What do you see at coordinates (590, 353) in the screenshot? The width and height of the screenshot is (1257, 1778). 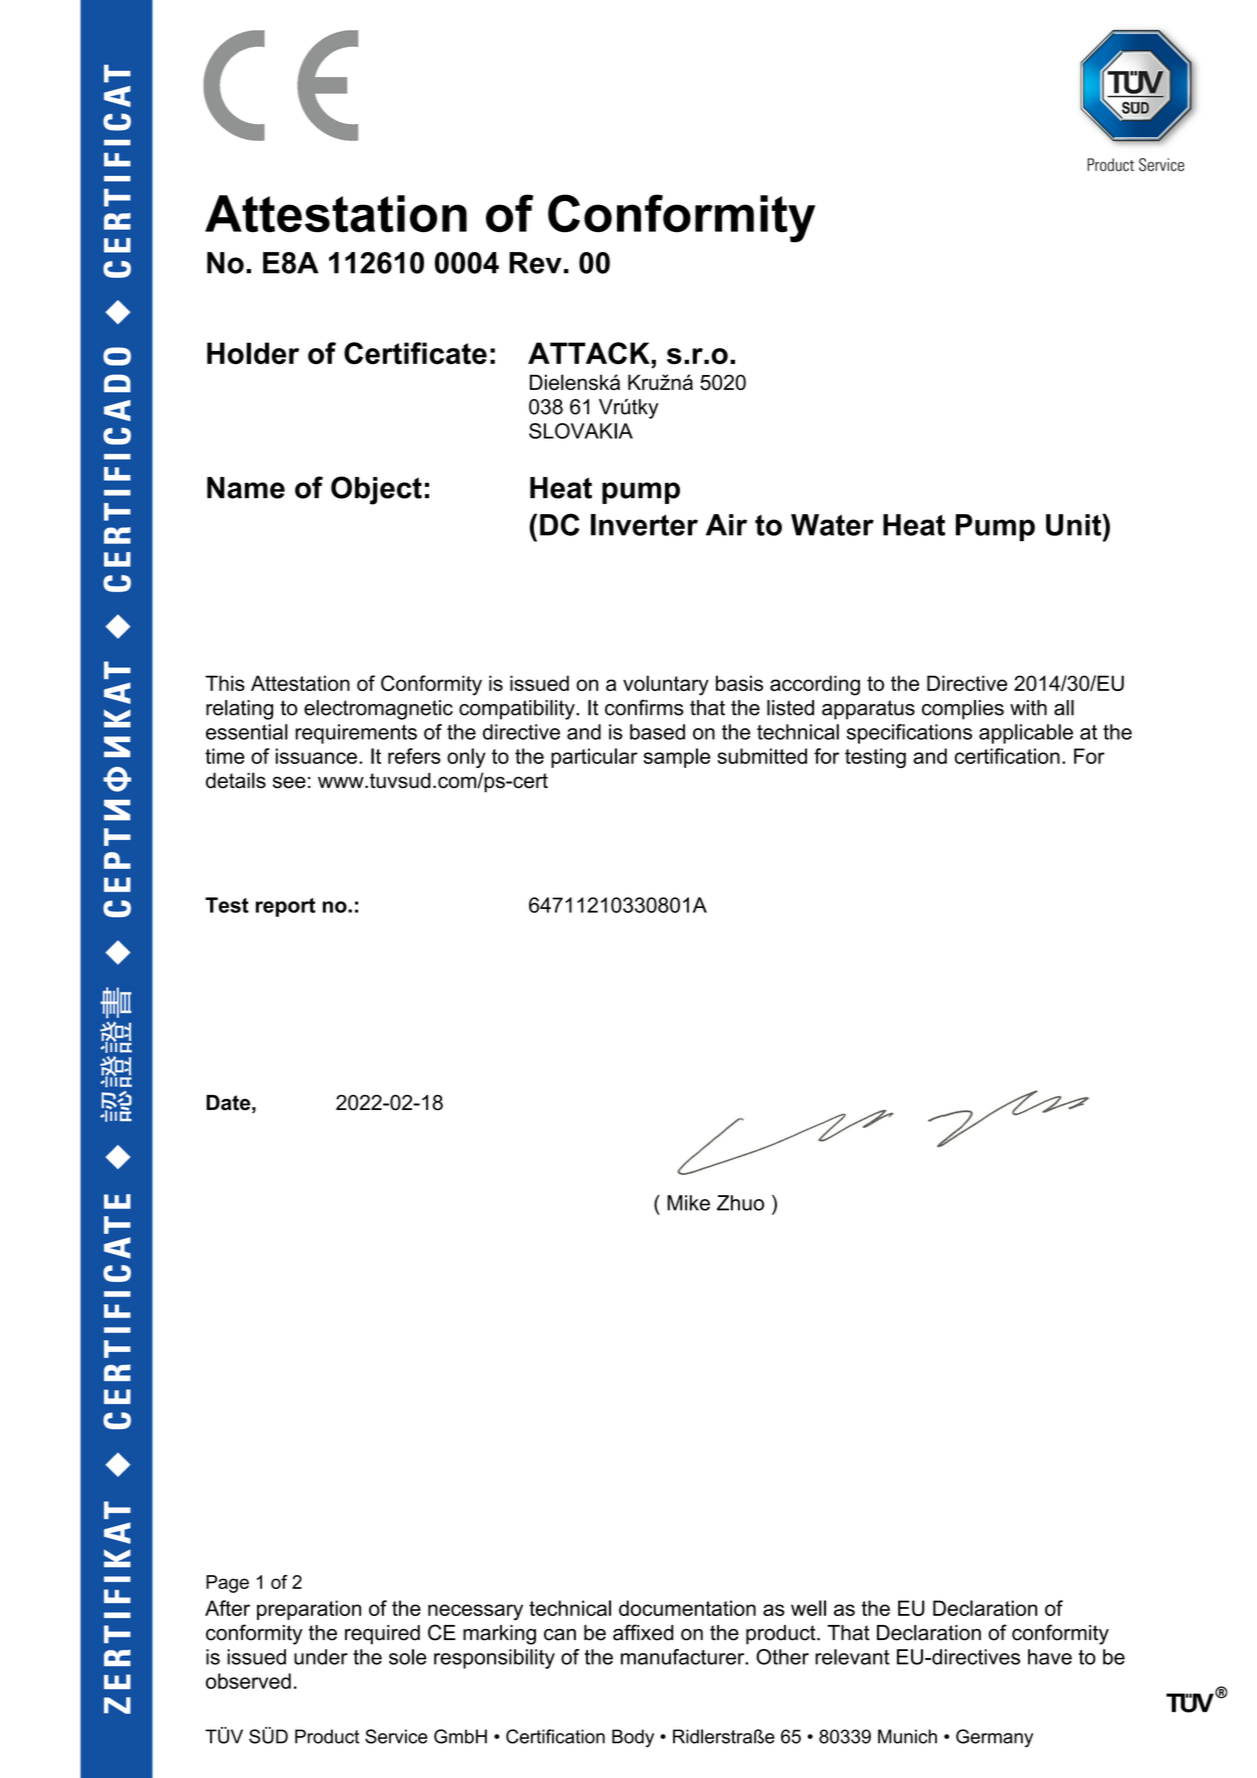 I see `ATTACK` at bounding box center [590, 353].
